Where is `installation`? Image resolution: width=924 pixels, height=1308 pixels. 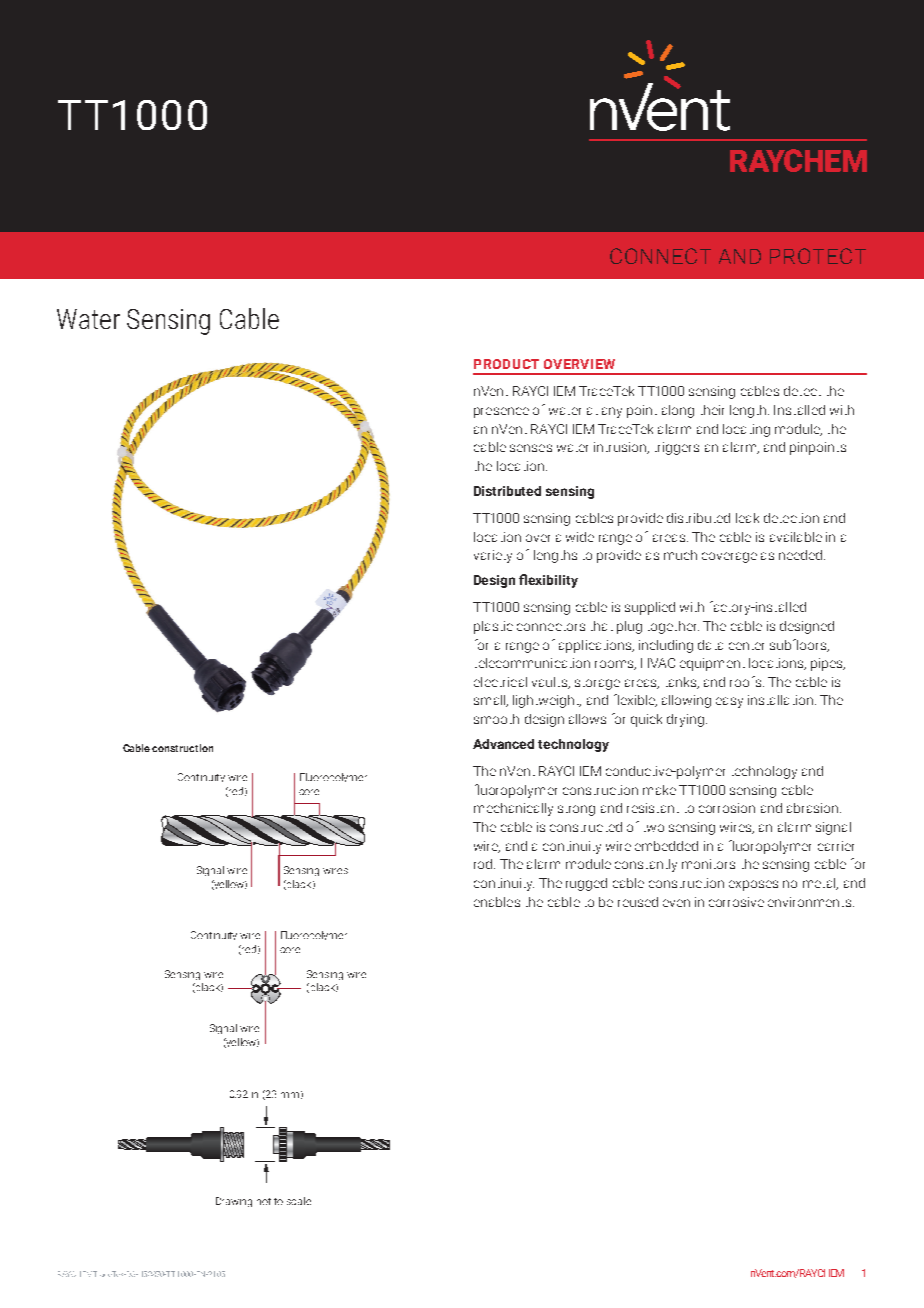 installation is located at coordinates (780, 700).
